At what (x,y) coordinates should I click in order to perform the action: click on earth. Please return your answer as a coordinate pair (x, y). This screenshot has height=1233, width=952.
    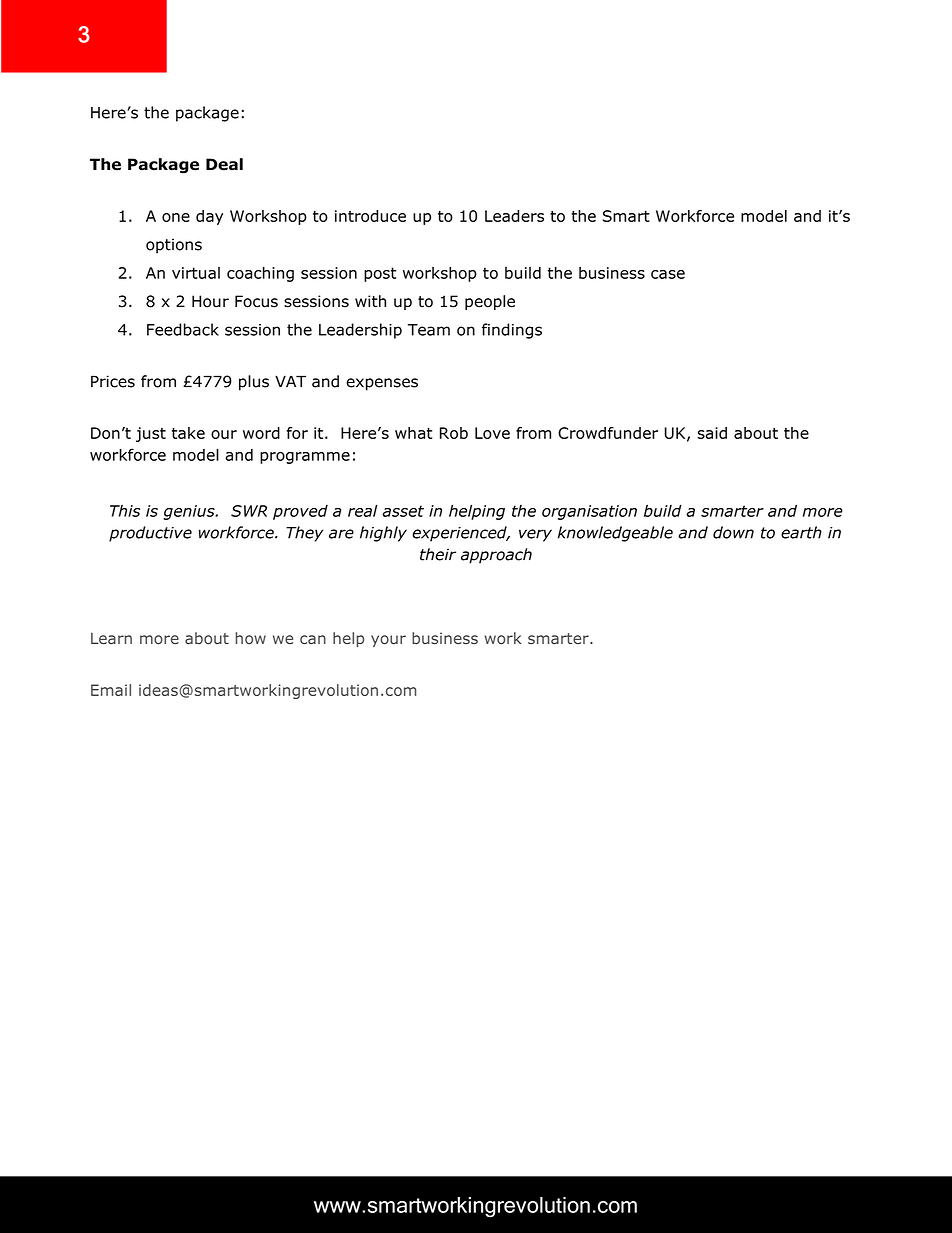
    Looking at the image, I should click on (801, 532).
